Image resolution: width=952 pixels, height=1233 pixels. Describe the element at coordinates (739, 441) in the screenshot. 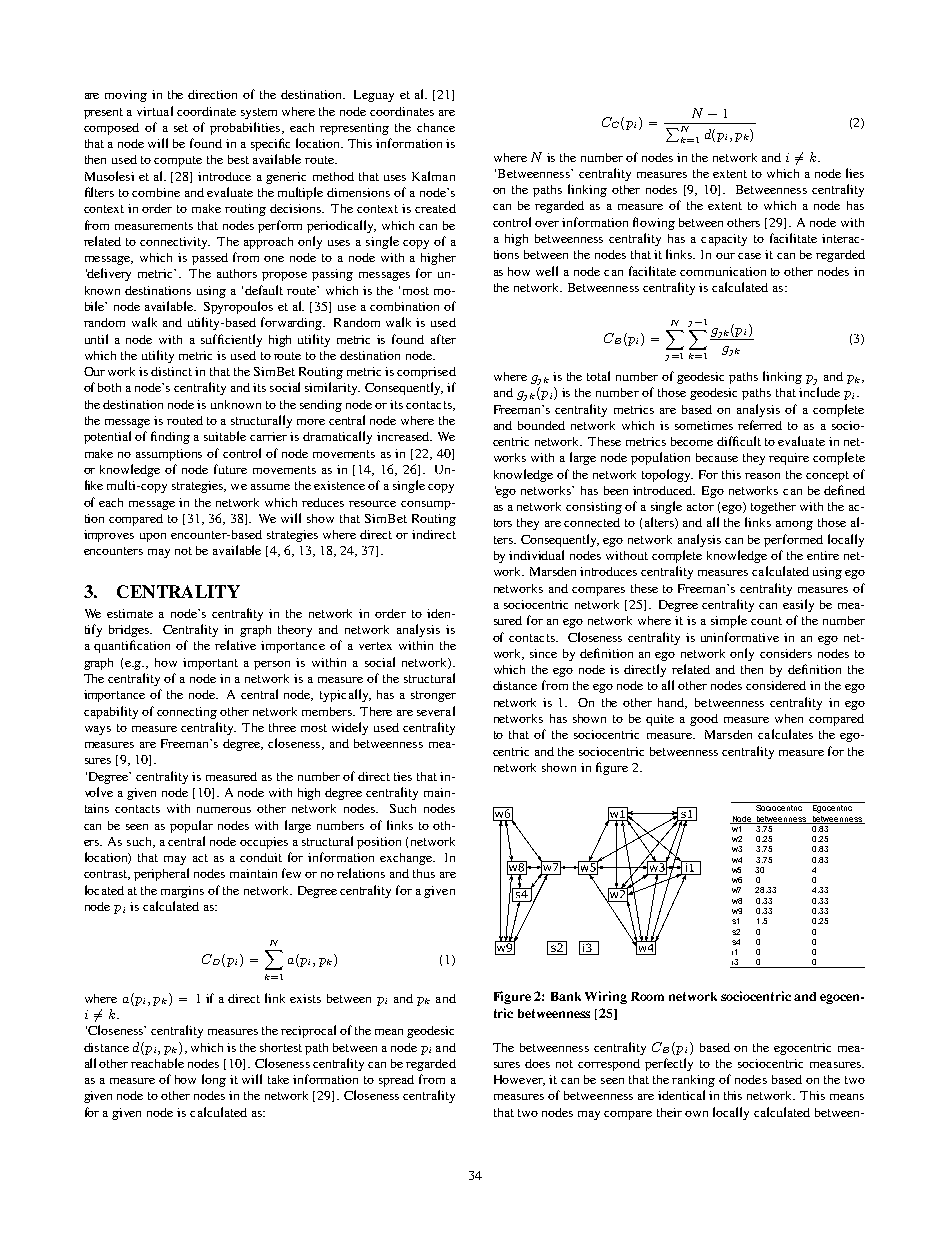

I see `difficult` at that location.
